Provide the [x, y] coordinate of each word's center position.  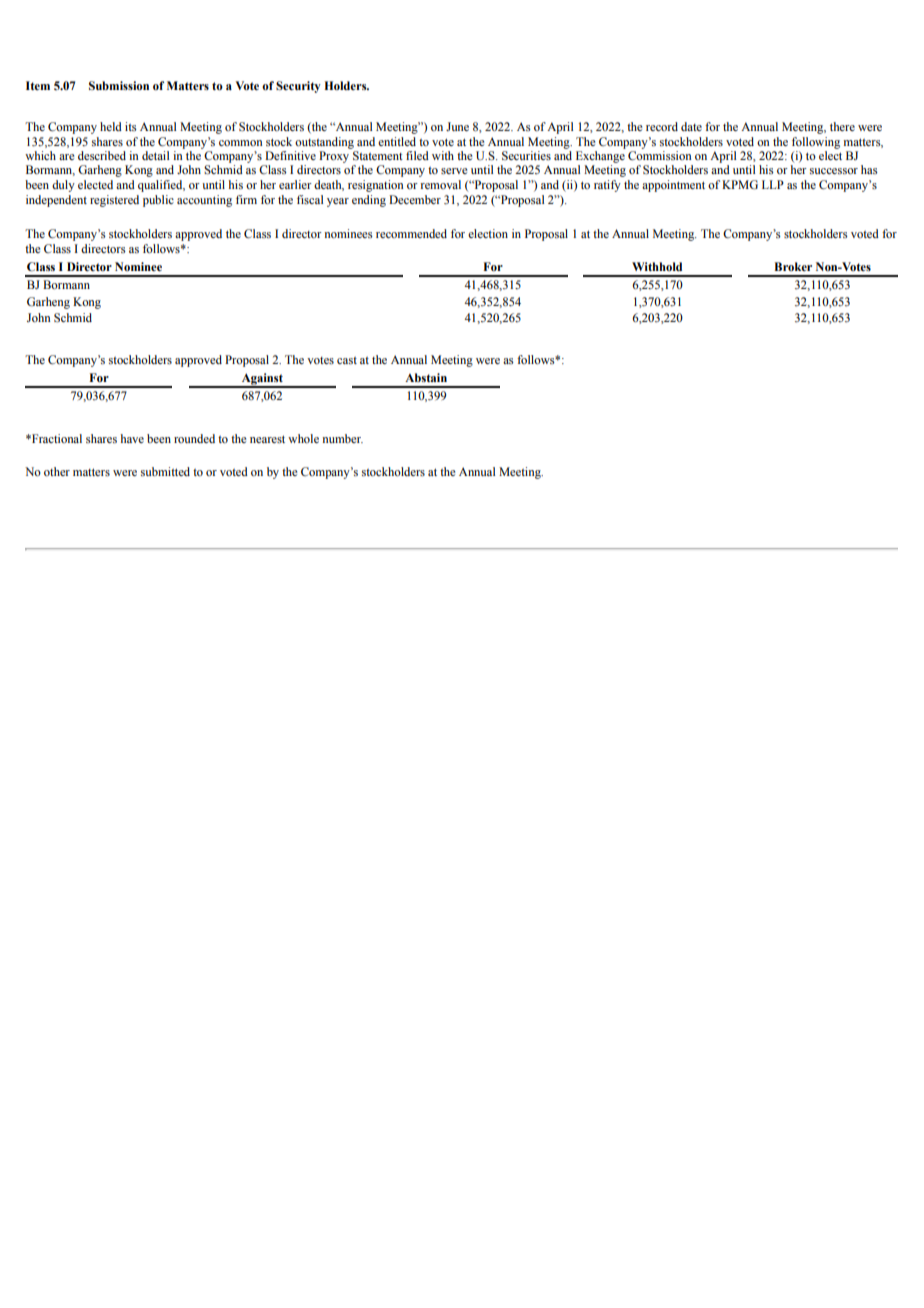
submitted [165, 471]
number [342, 438]
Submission [119, 86]
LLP [773, 184]
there [842, 126]
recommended [411, 233]
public [158, 201]
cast [347, 360]
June [457, 126]
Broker [793, 266]
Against [262, 380]
